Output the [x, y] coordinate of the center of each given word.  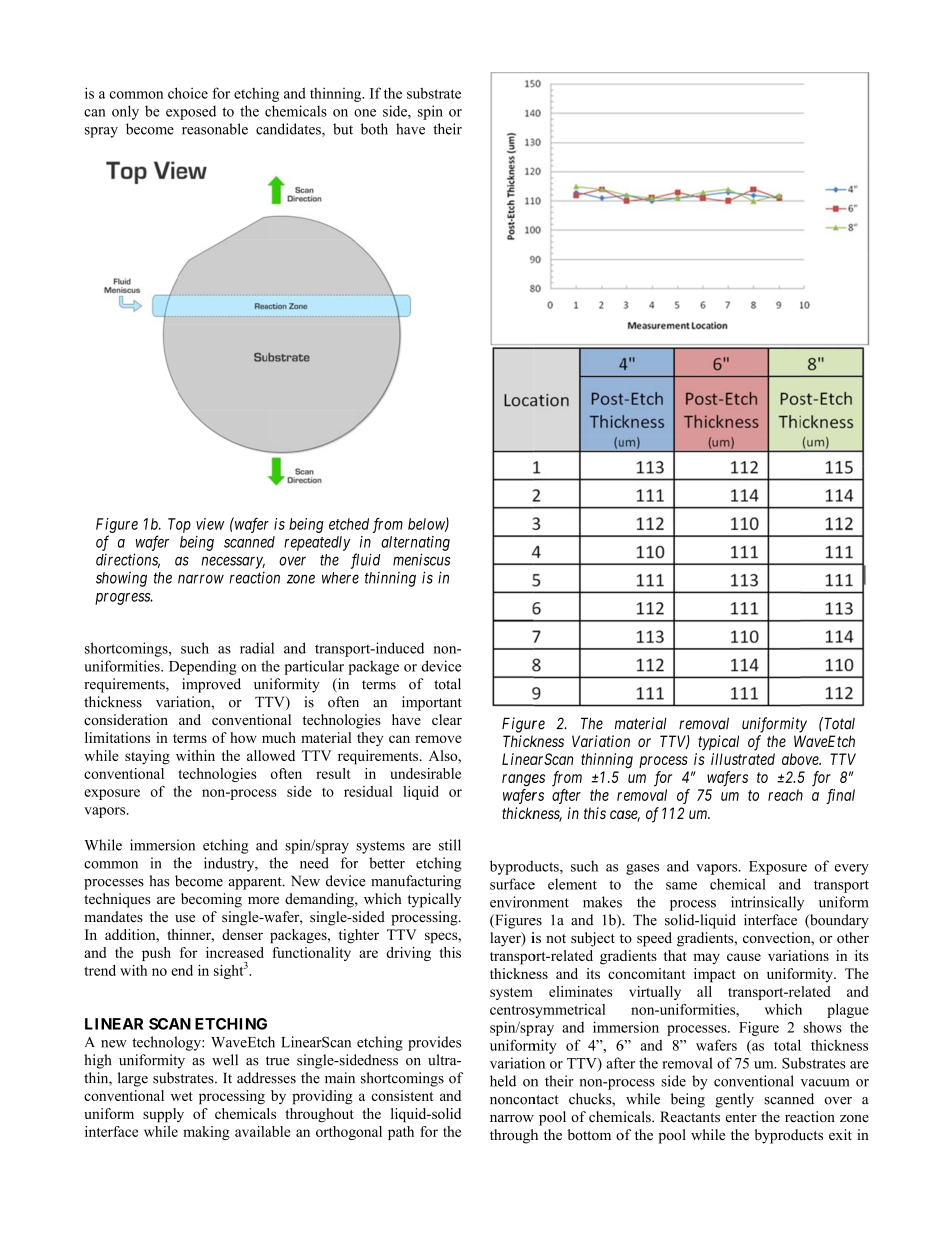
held [503, 1081]
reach [785, 795]
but [343, 129]
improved [211, 685]
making [206, 1133]
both [374, 129]
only [125, 112]
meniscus [421, 559]
